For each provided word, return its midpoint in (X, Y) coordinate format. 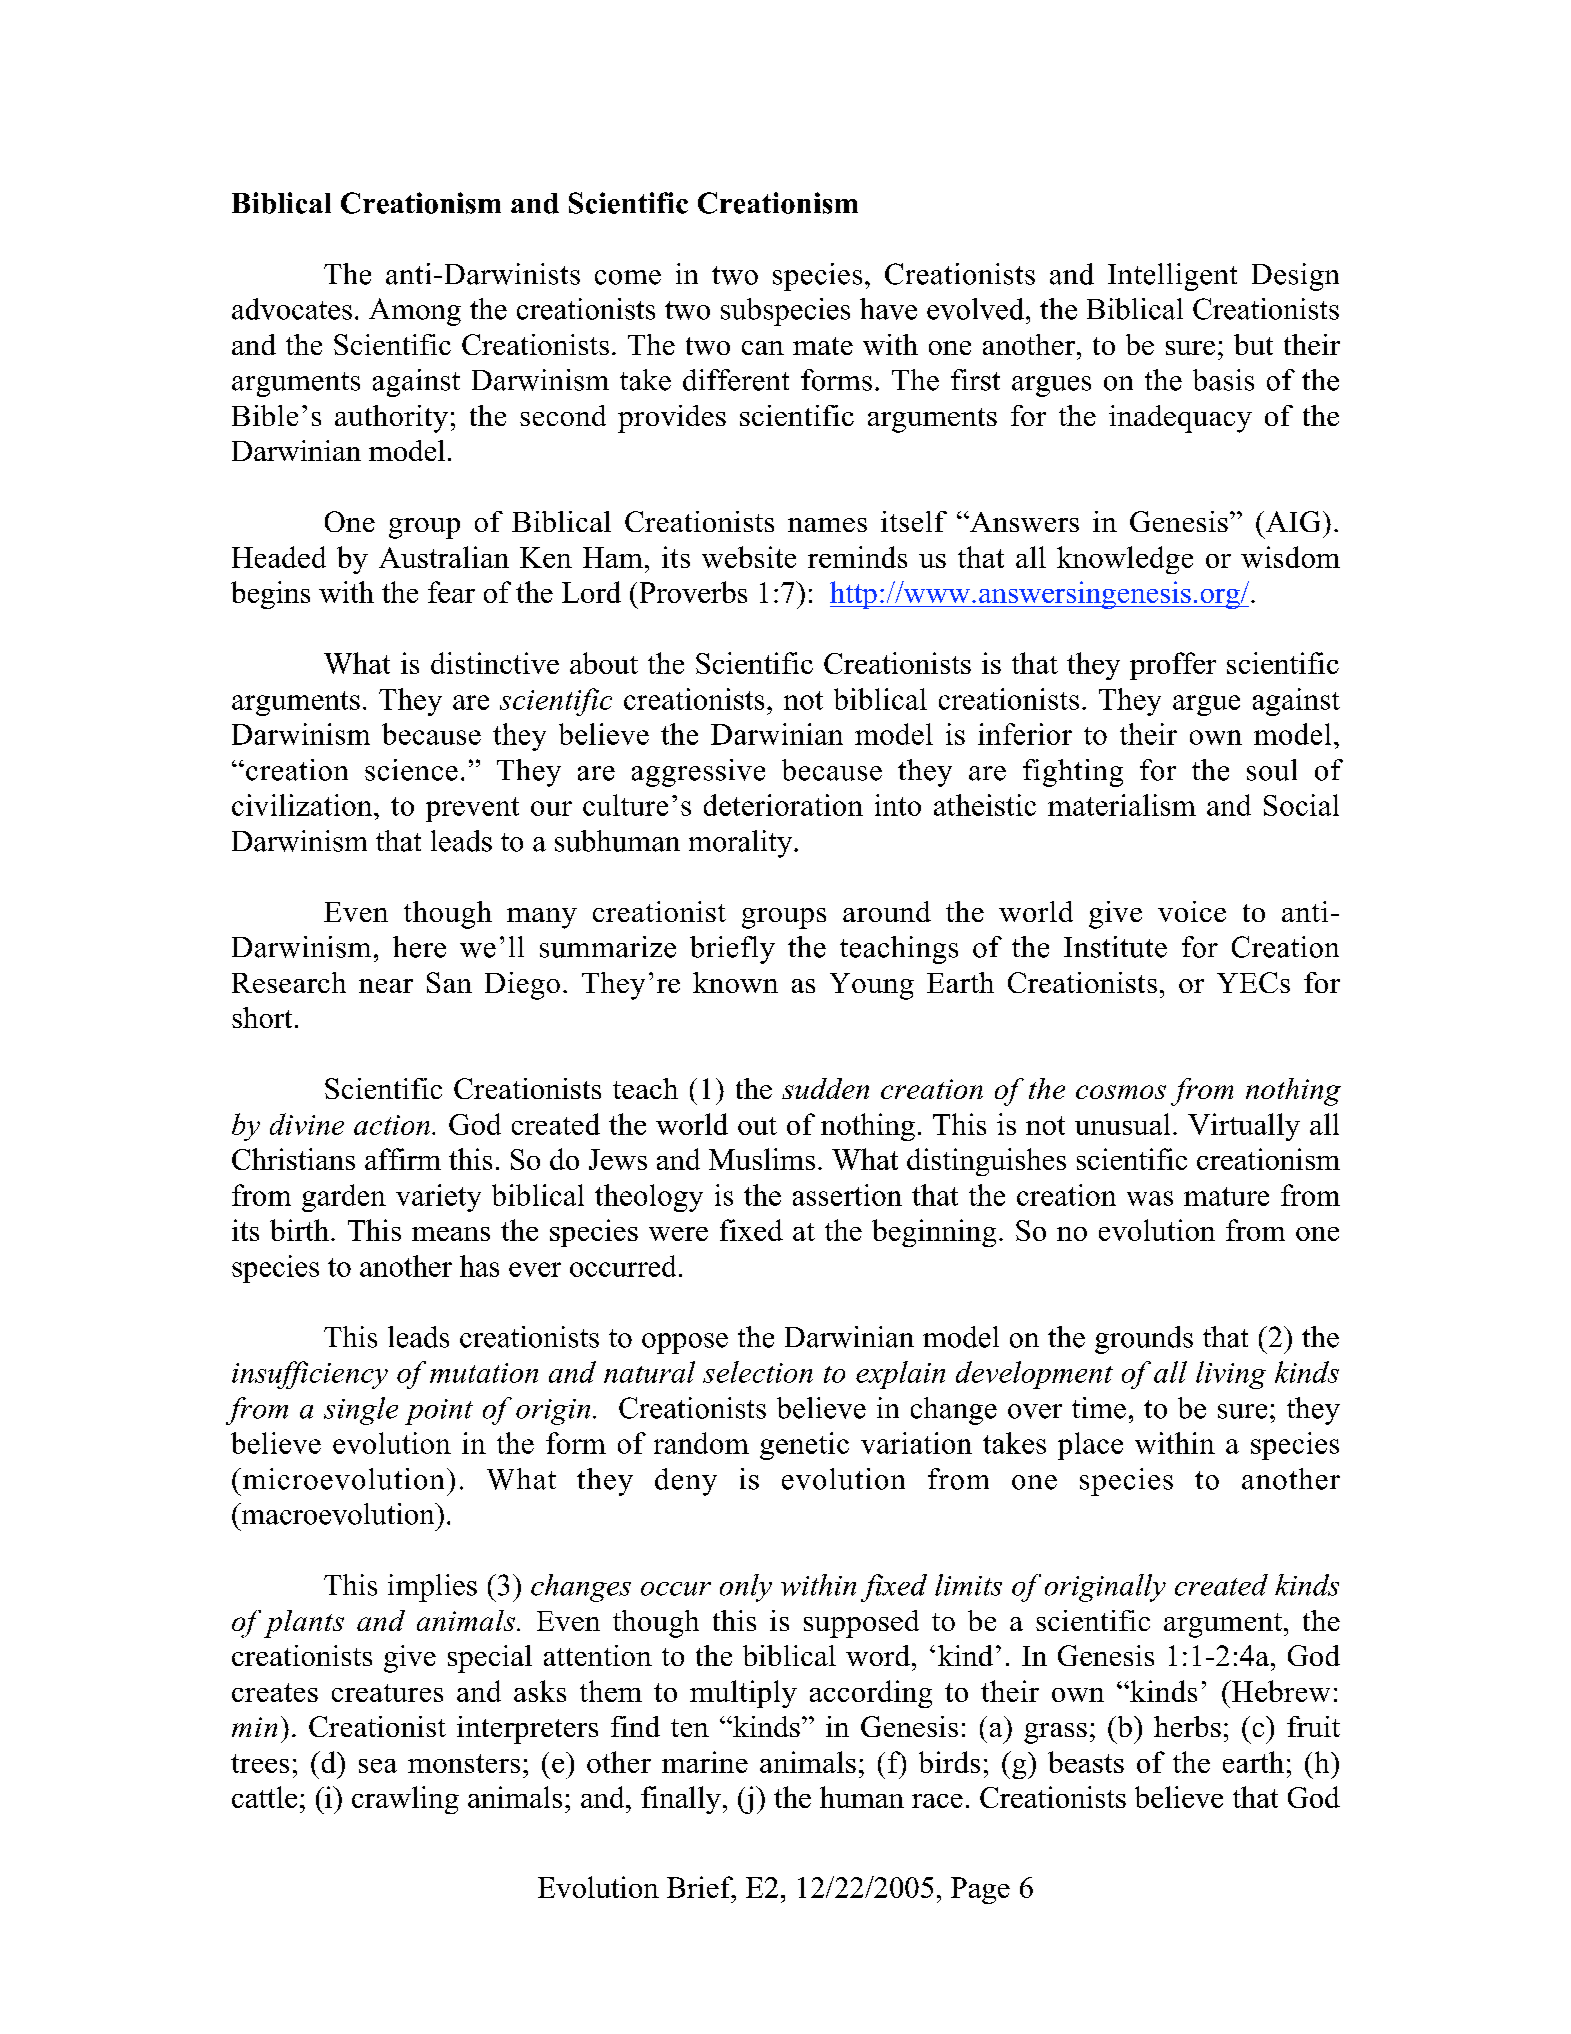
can (763, 348)
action (392, 1125)
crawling (405, 1800)
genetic (804, 1446)
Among (415, 312)
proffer (1173, 666)
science (411, 770)
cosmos (1121, 1092)
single (361, 1411)
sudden (825, 1088)
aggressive (698, 773)
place (1090, 1446)
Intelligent (1172, 277)
